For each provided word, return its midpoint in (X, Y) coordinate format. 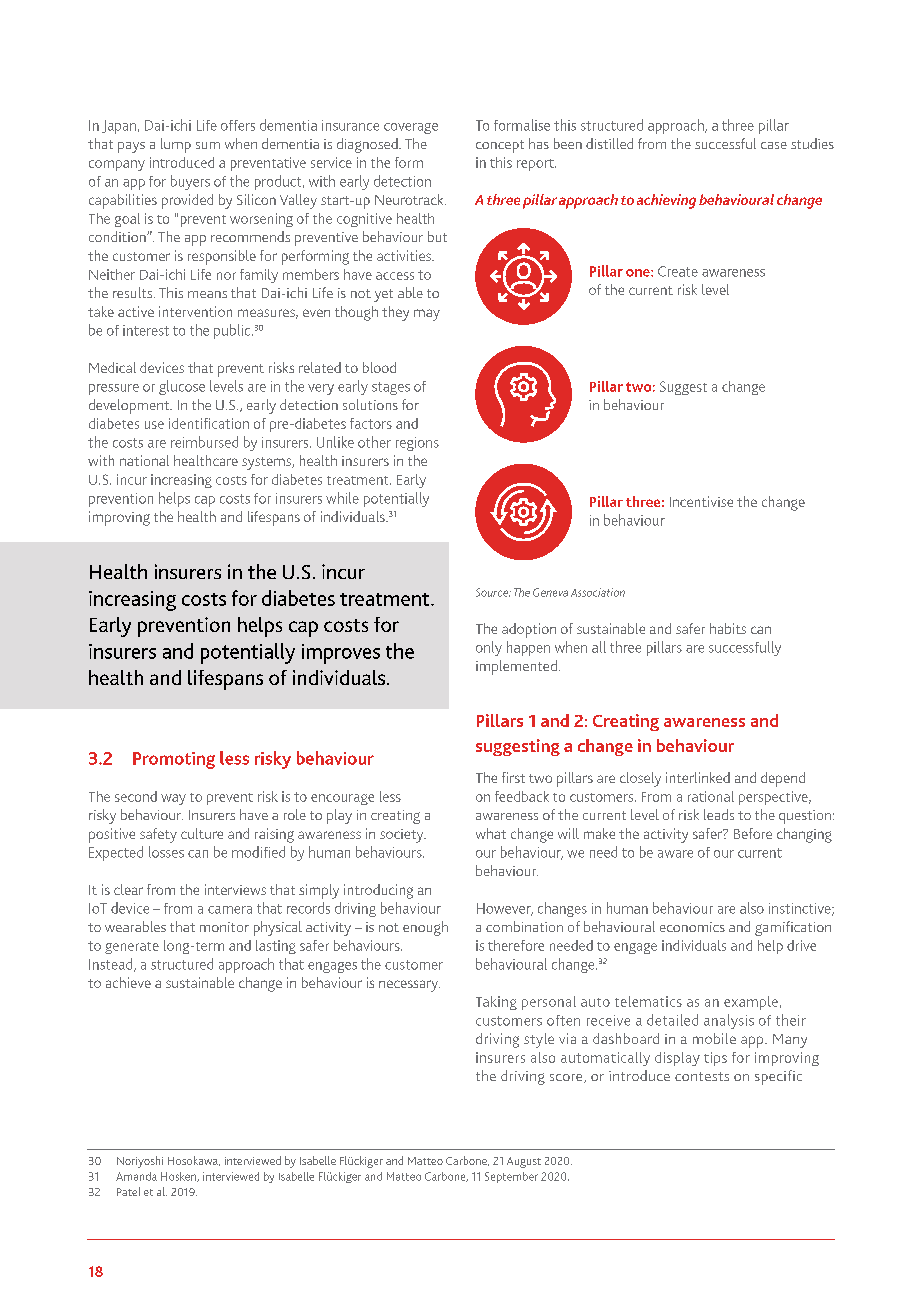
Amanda (136, 1176)
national (144, 460)
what (491, 833)
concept (500, 146)
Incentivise (701, 501)
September (511, 1177)
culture (202, 833)
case (774, 145)
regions (417, 444)
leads (719, 814)
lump (176, 145)
